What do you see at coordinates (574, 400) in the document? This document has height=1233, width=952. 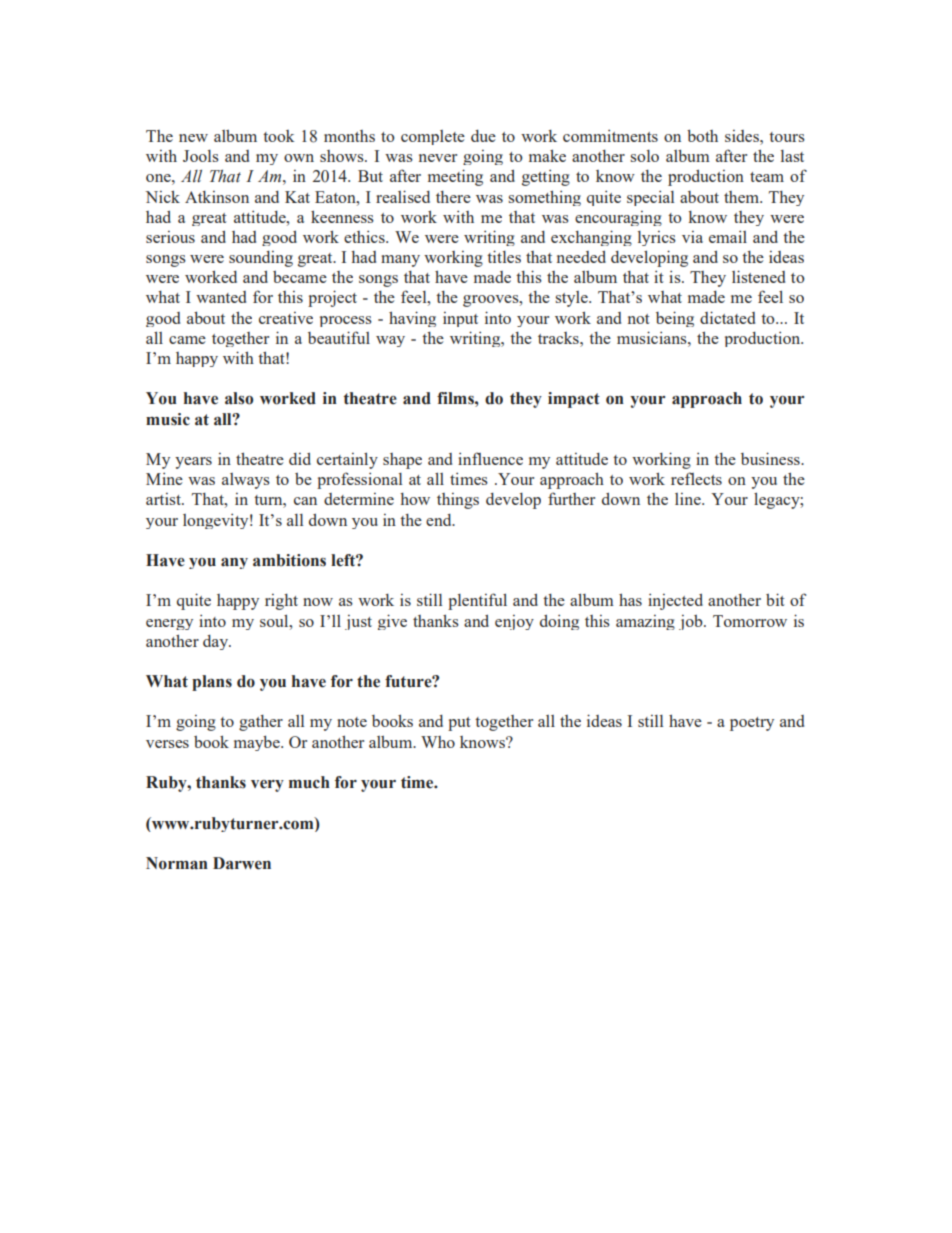 I see `impact` at bounding box center [574, 400].
